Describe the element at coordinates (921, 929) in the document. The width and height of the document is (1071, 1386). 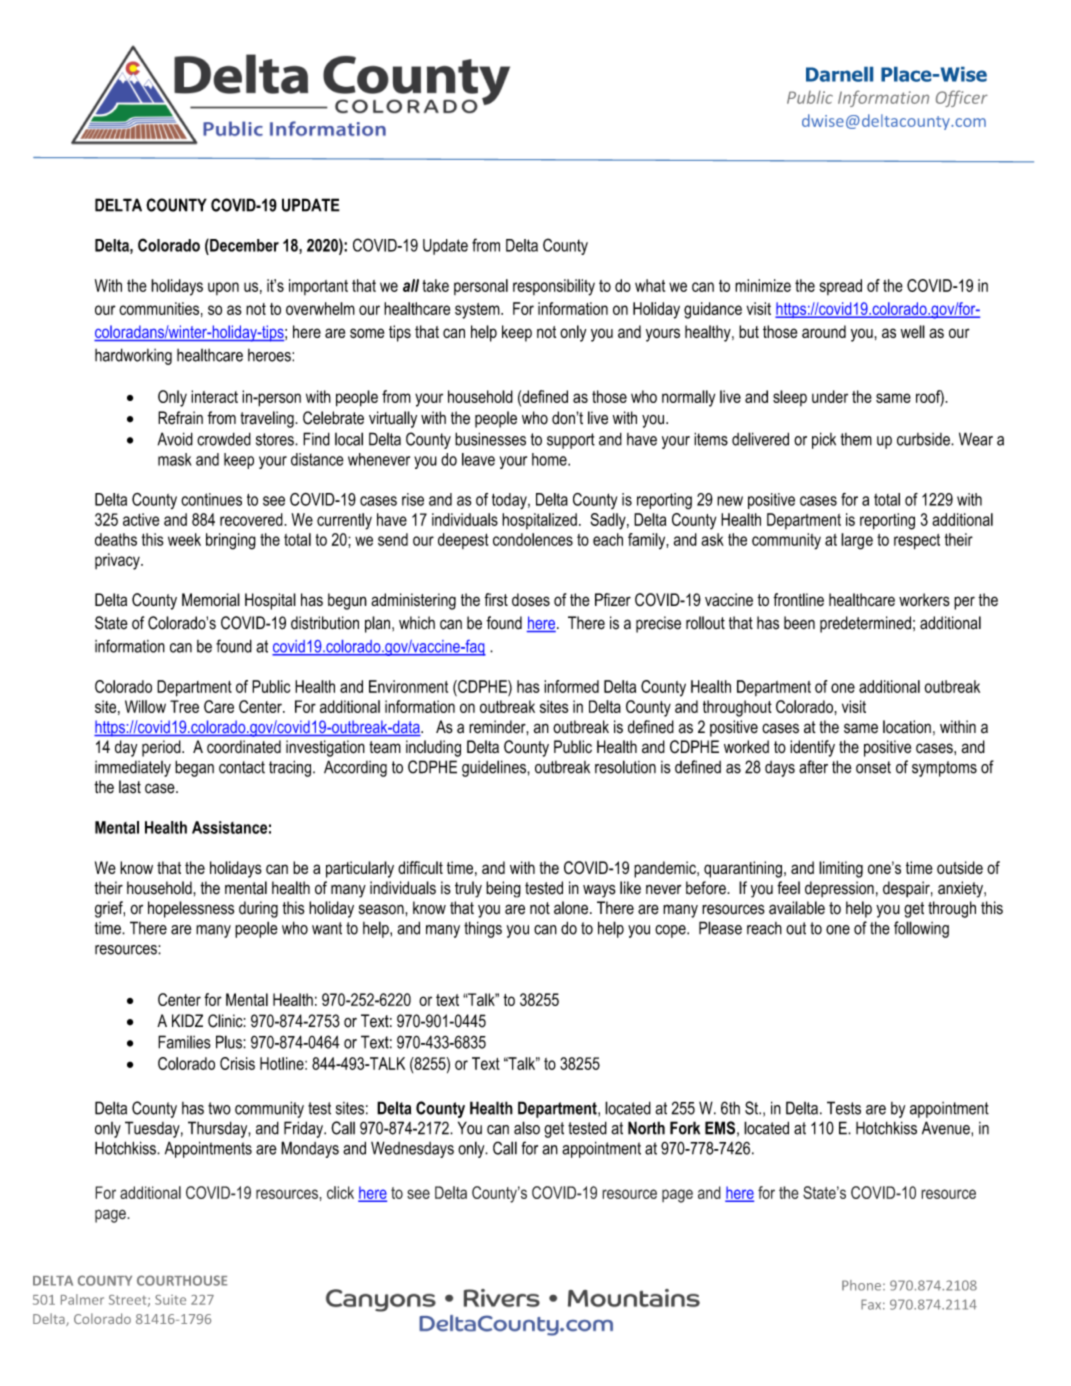
I see `following` at that location.
